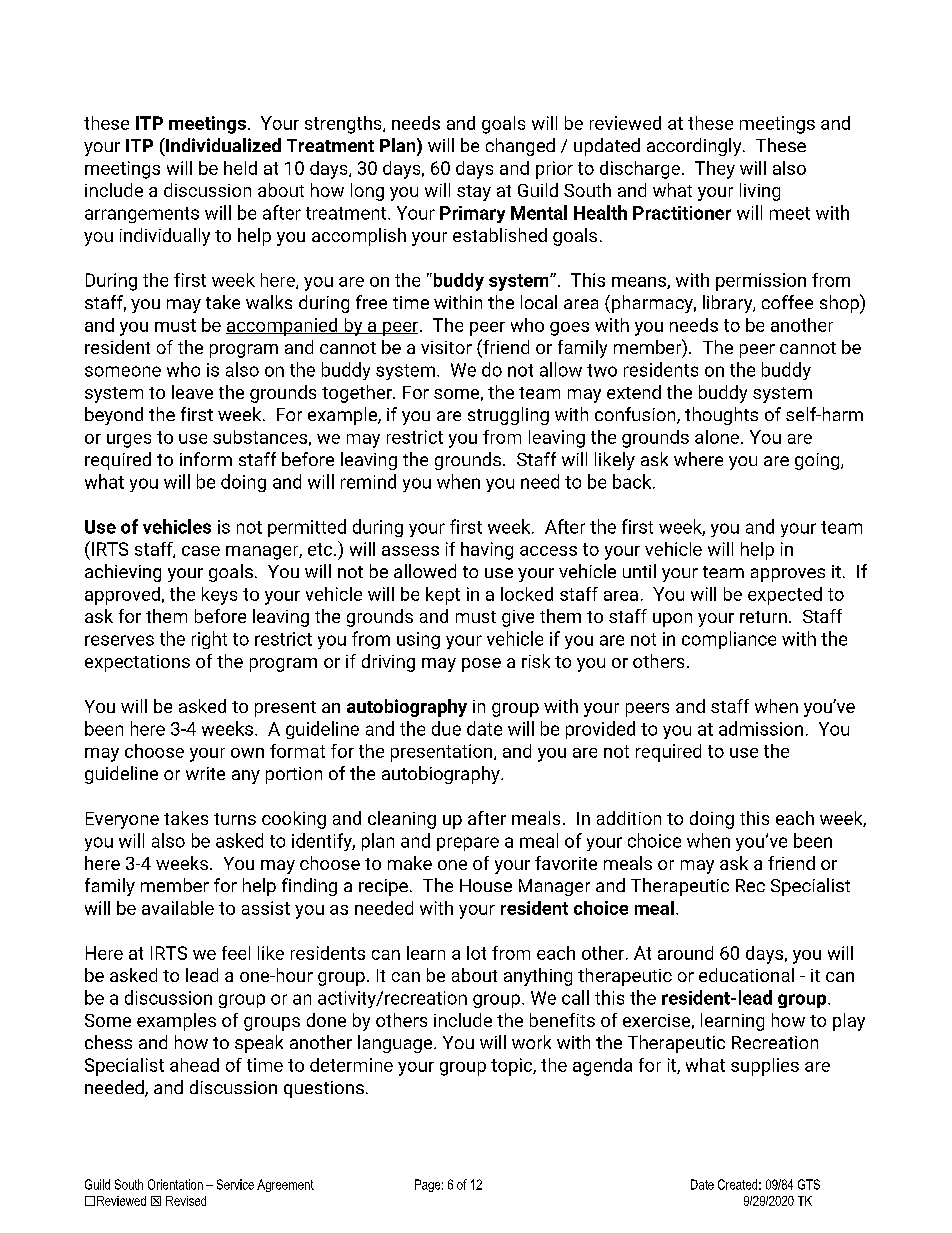  What do you see at coordinates (481, 665) in the screenshot?
I see `pose` at bounding box center [481, 665].
